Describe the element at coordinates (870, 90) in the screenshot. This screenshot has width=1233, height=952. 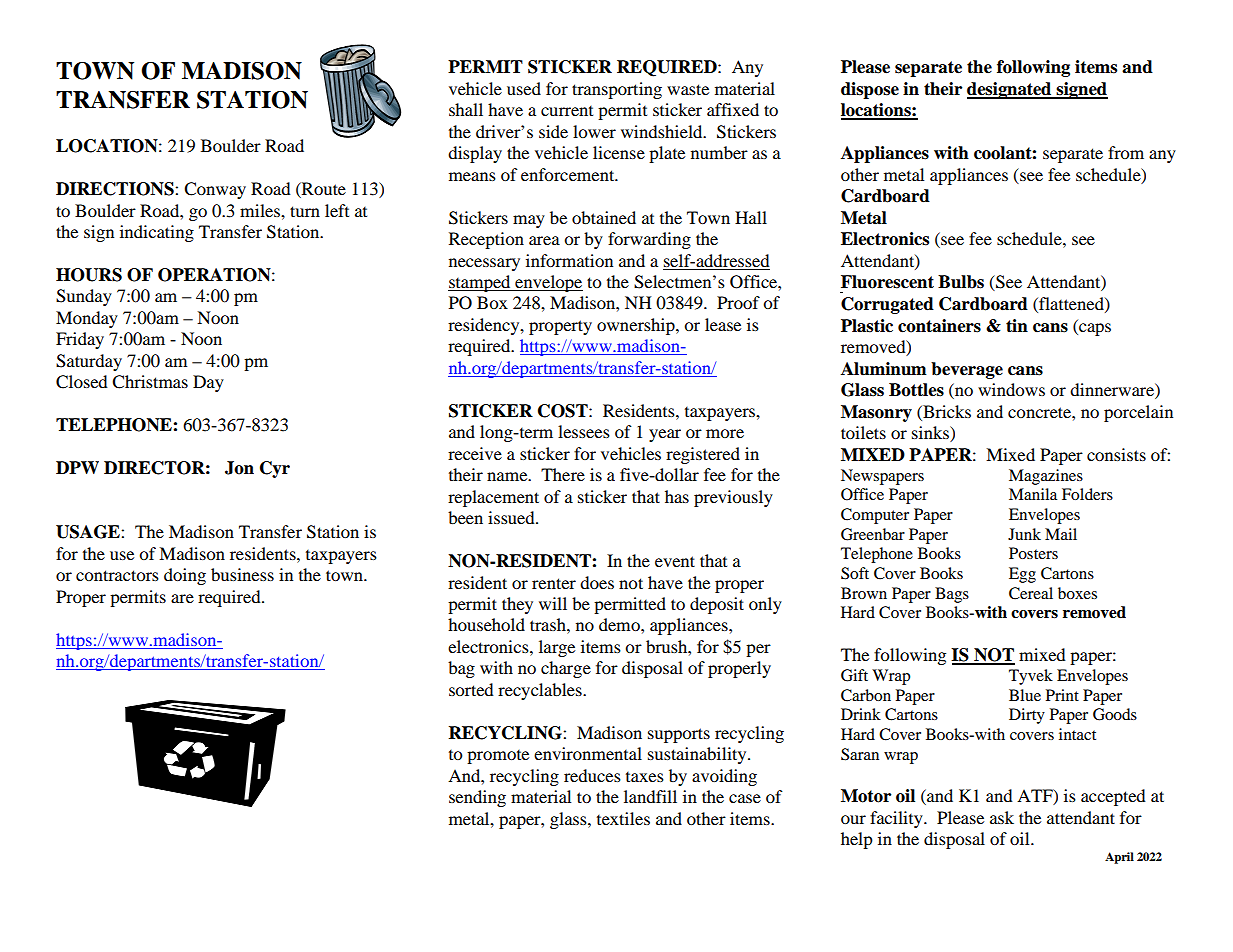
I see `dispose` at that location.
